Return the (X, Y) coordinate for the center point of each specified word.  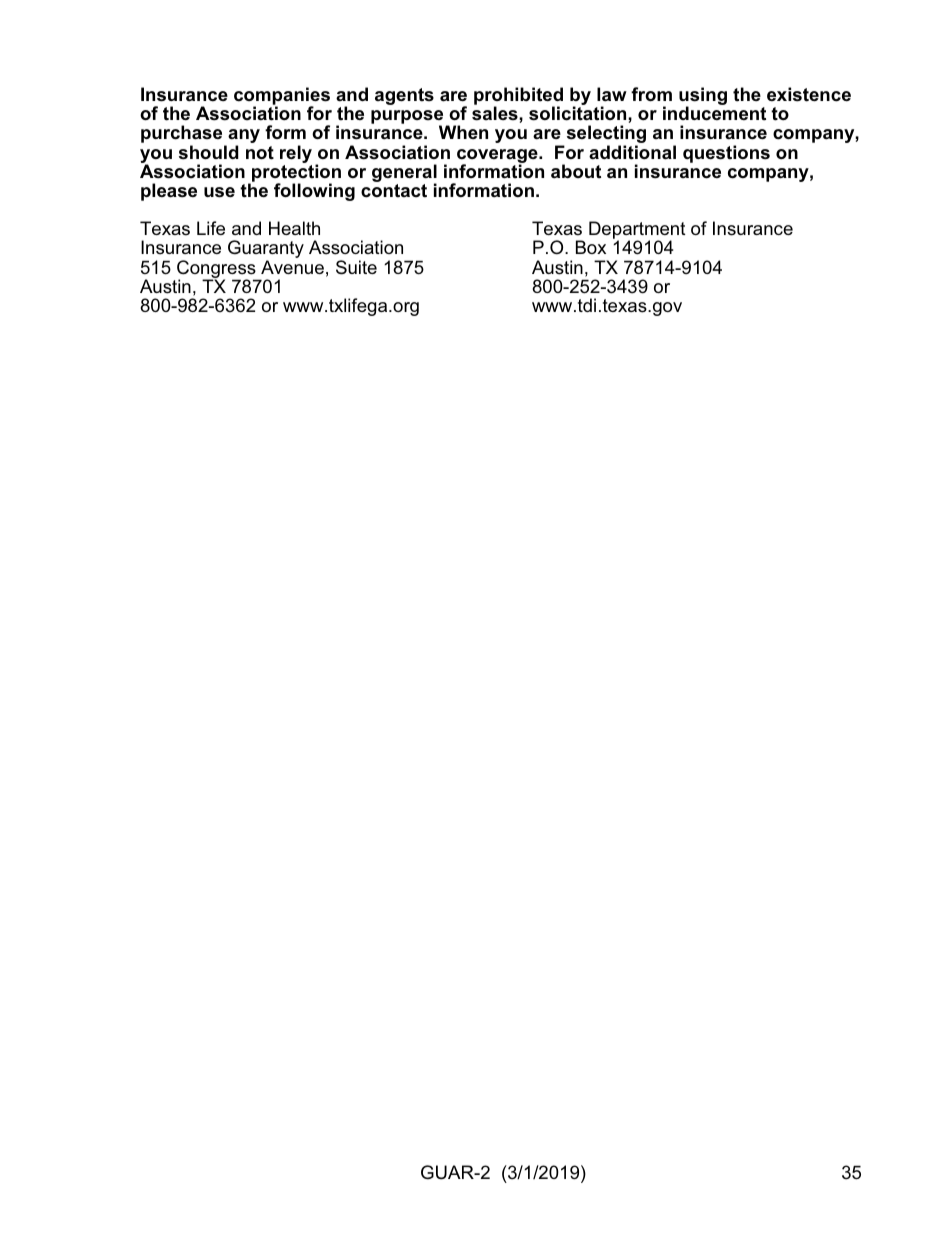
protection (295, 174)
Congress (217, 270)
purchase (183, 135)
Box (591, 247)
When (463, 132)
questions (726, 154)
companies (282, 97)
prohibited (518, 97)
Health (294, 228)
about (576, 171)
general (404, 174)
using (703, 97)
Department (637, 231)
